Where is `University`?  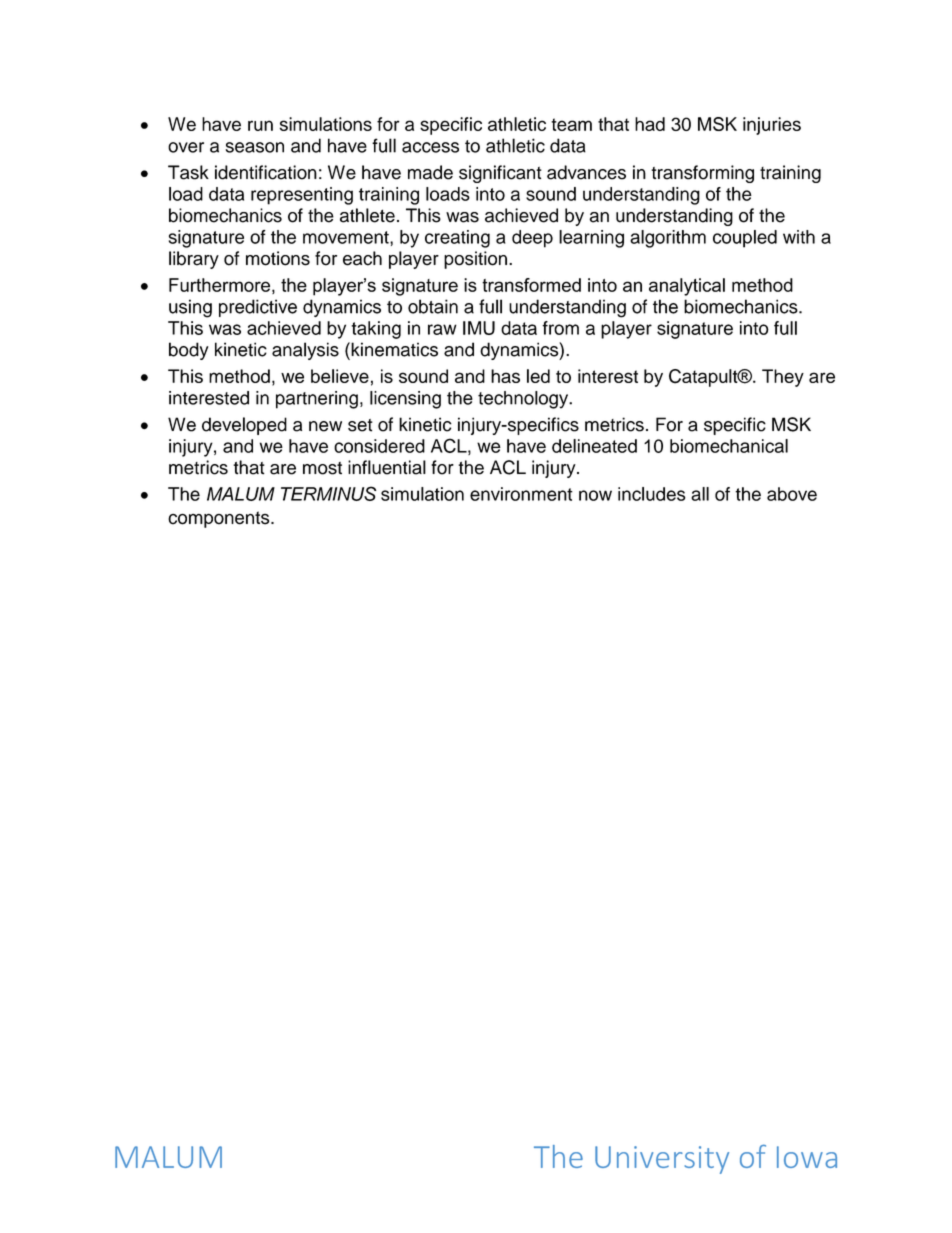 University is located at coordinates (662, 1160).
